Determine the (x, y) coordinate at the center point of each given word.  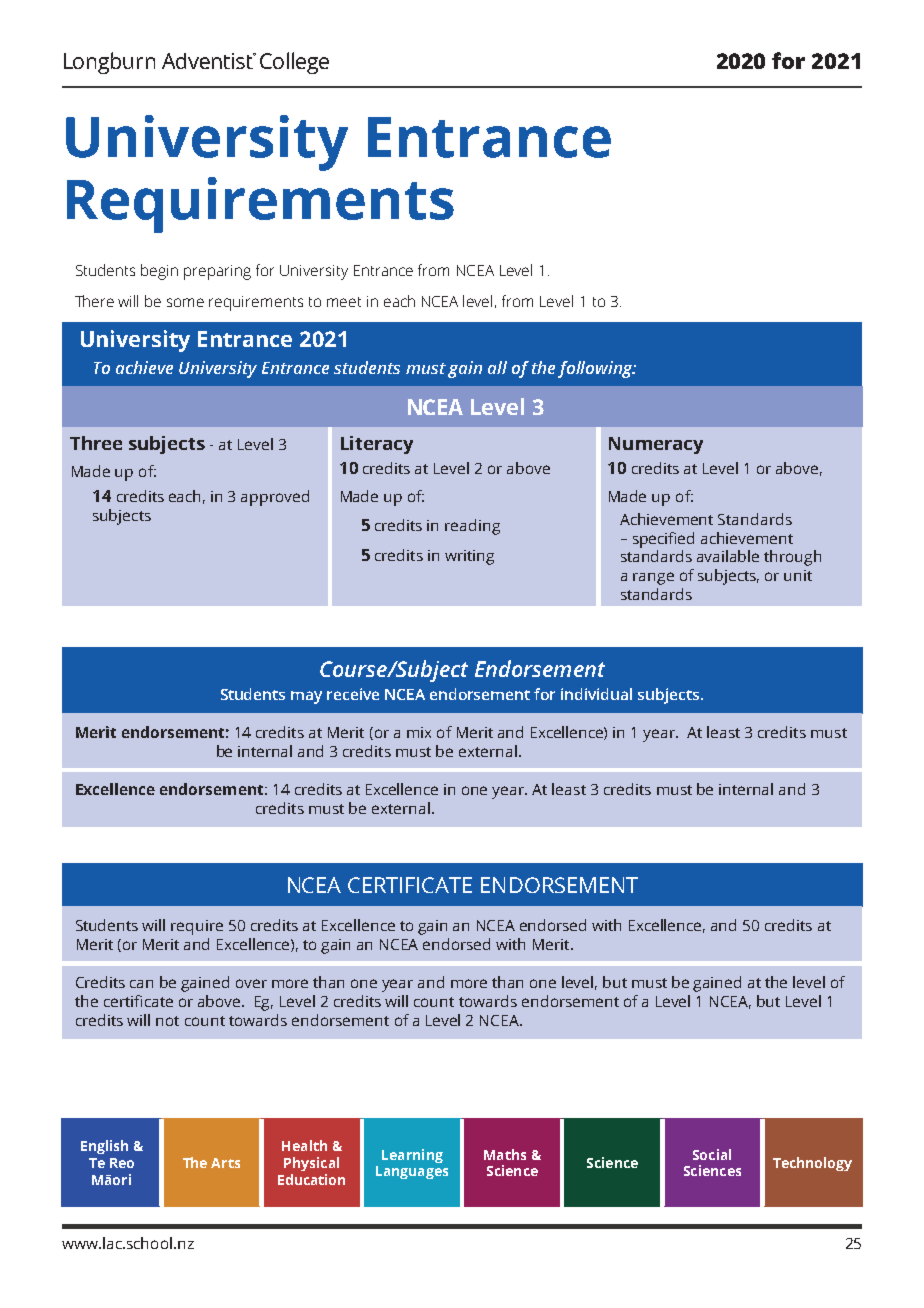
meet (344, 302)
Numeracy (656, 445)
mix (419, 732)
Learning (412, 1156)
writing (469, 557)
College (294, 63)
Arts (225, 1163)
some (185, 302)
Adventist (209, 61)
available (728, 556)
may (306, 697)
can (141, 984)
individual (596, 694)
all (497, 367)
